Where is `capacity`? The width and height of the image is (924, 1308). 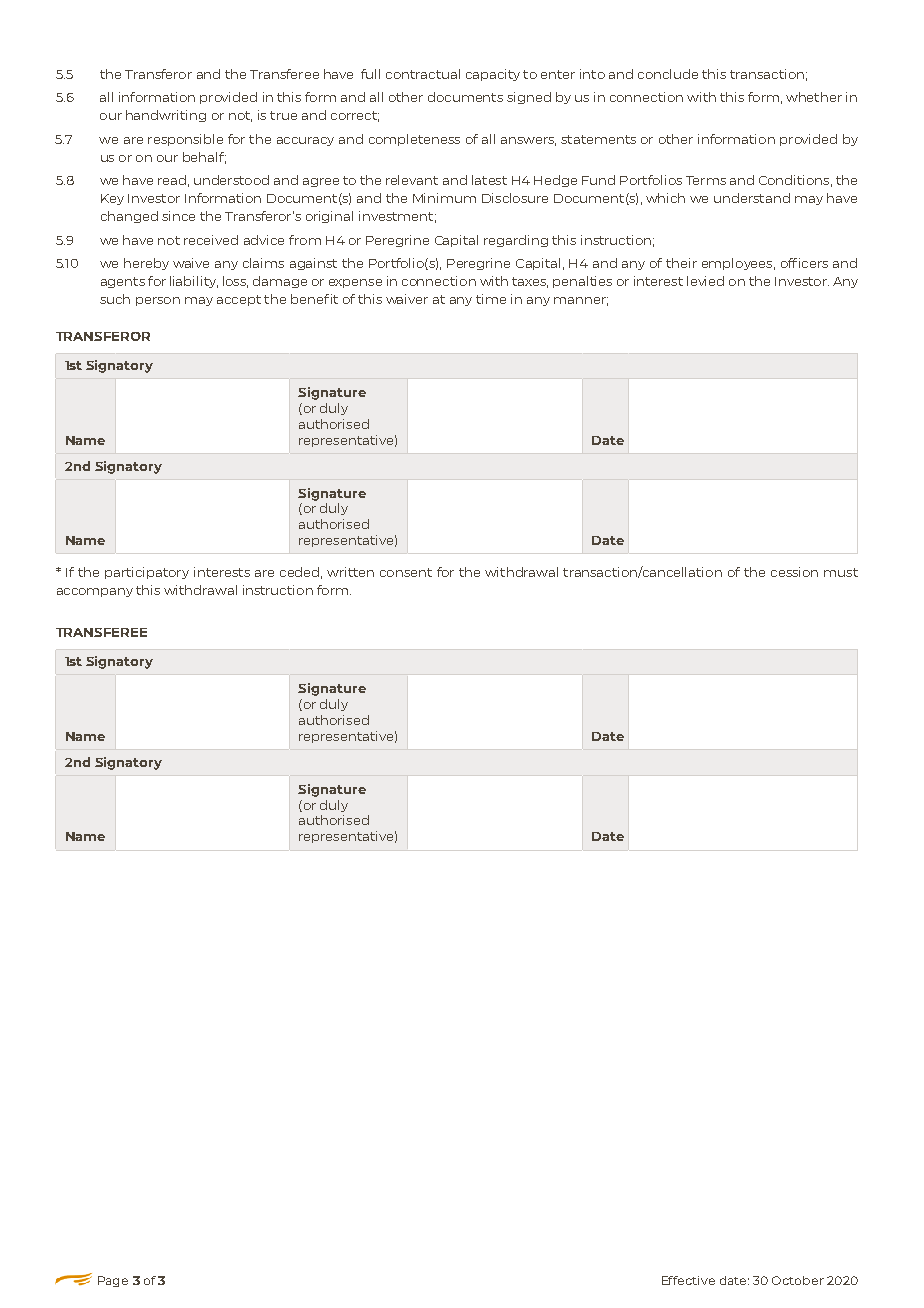 capacity is located at coordinates (493, 75).
